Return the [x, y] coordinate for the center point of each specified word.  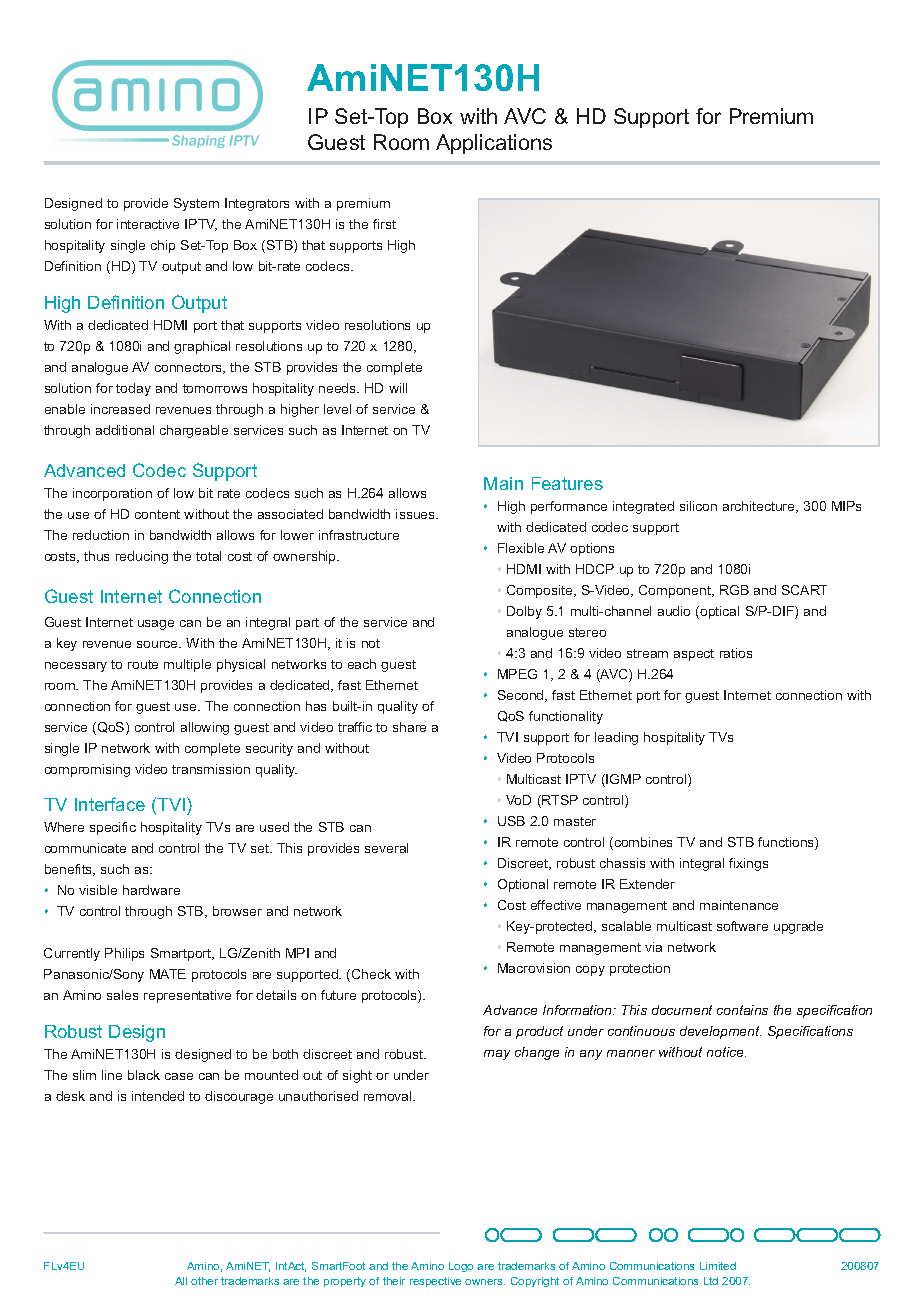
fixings [748, 864]
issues [416, 514]
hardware [151, 890]
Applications [494, 144]
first [384, 224]
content [157, 514]
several [386, 848]
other [204, 1281]
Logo [461, 1267]
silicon [698, 506]
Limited [718, 1266]
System [196, 204]
